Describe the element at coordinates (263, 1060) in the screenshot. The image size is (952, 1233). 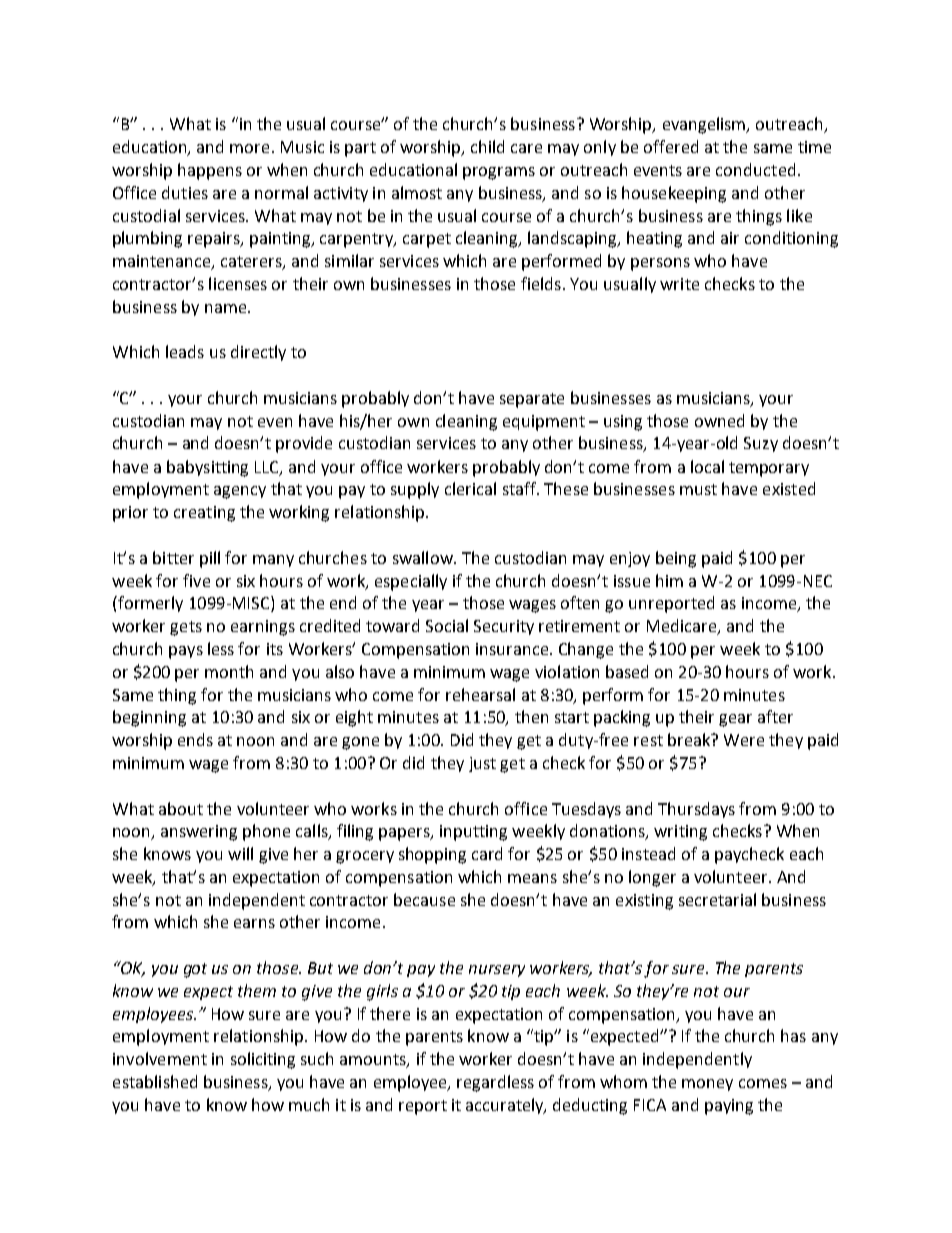
I see `soliciting` at that location.
